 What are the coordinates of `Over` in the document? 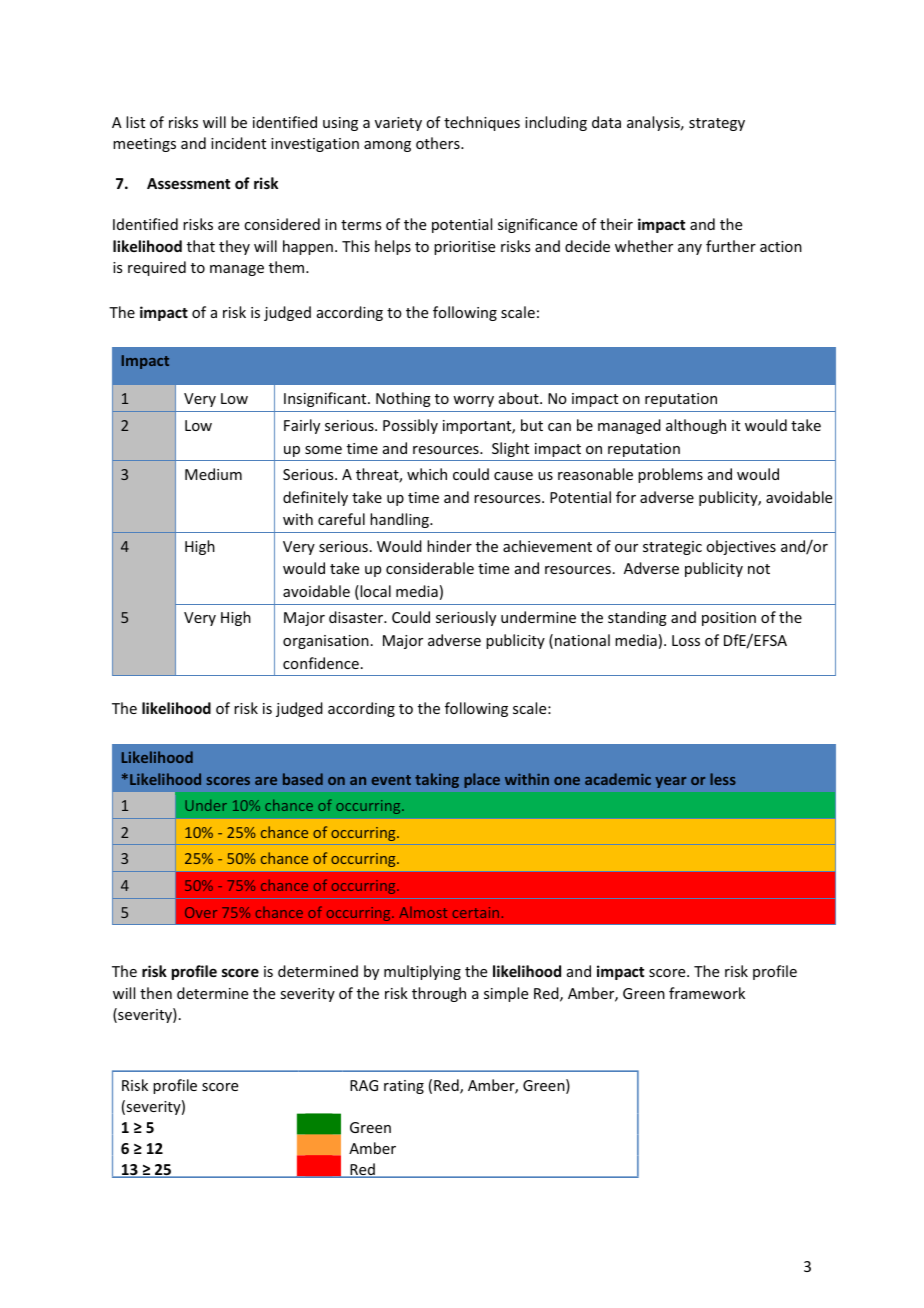 It's located at (201, 912).
